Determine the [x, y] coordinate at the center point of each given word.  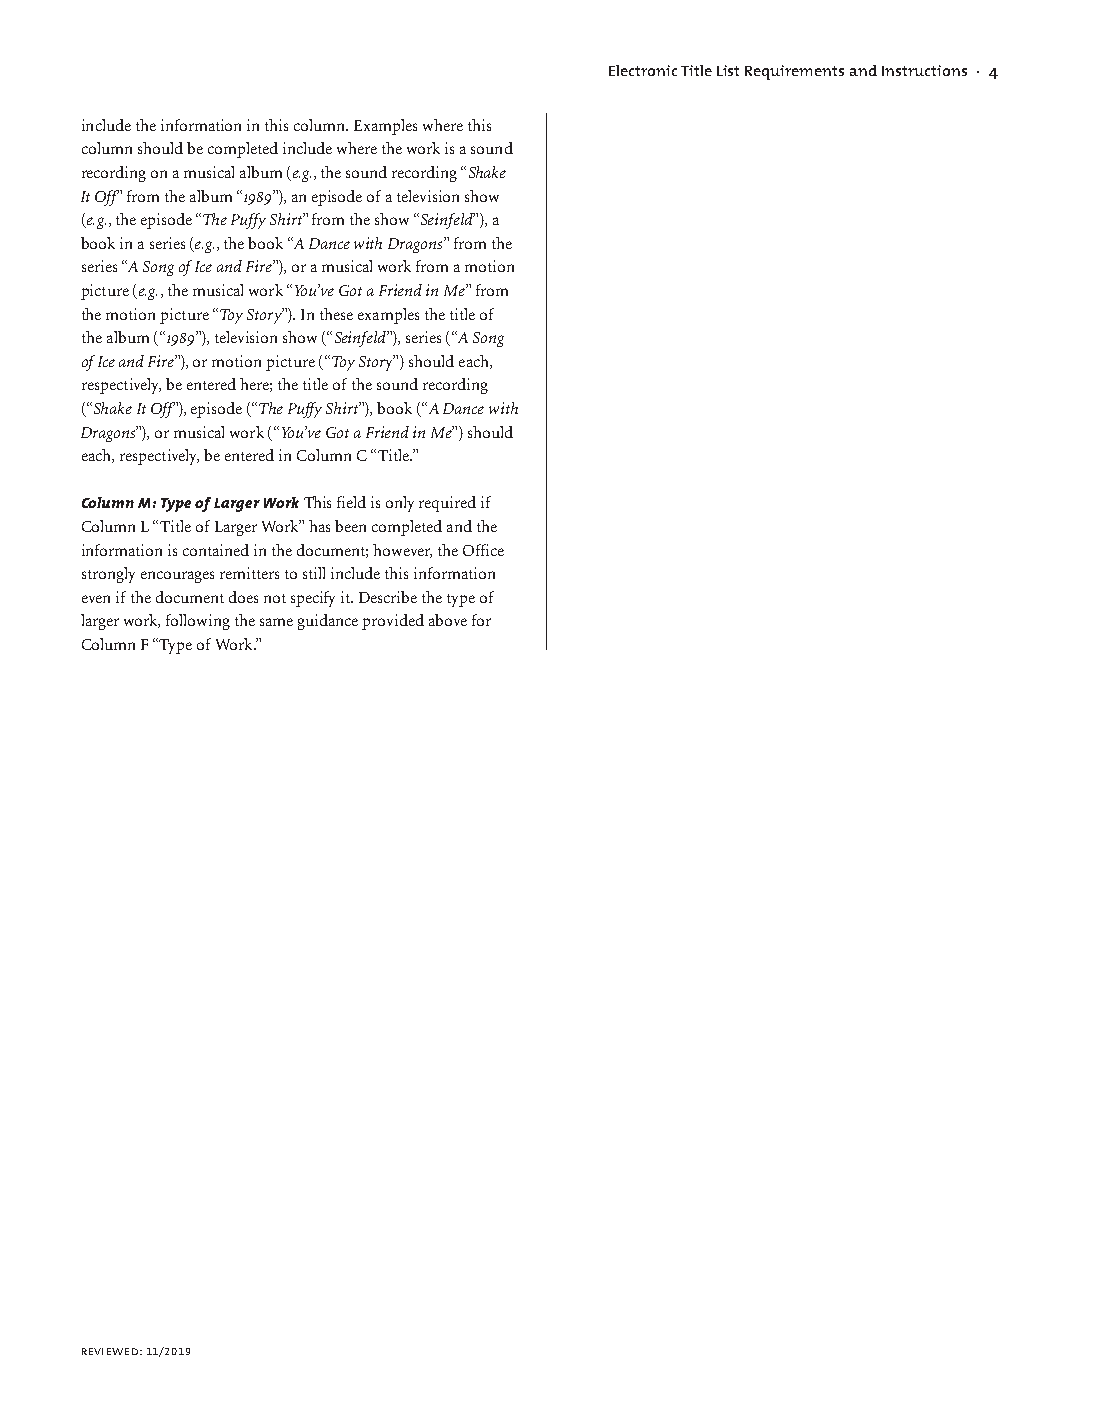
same [276, 622]
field [351, 502]
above [448, 620]
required [447, 504]
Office [483, 550]
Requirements [794, 72]
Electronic [643, 70]
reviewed [110, 1351]
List [728, 70]
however [402, 551]
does [243, 597]
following [198, 622]
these [336, 314]
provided [393, 622]
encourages [177, 577]
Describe [388, 597]
